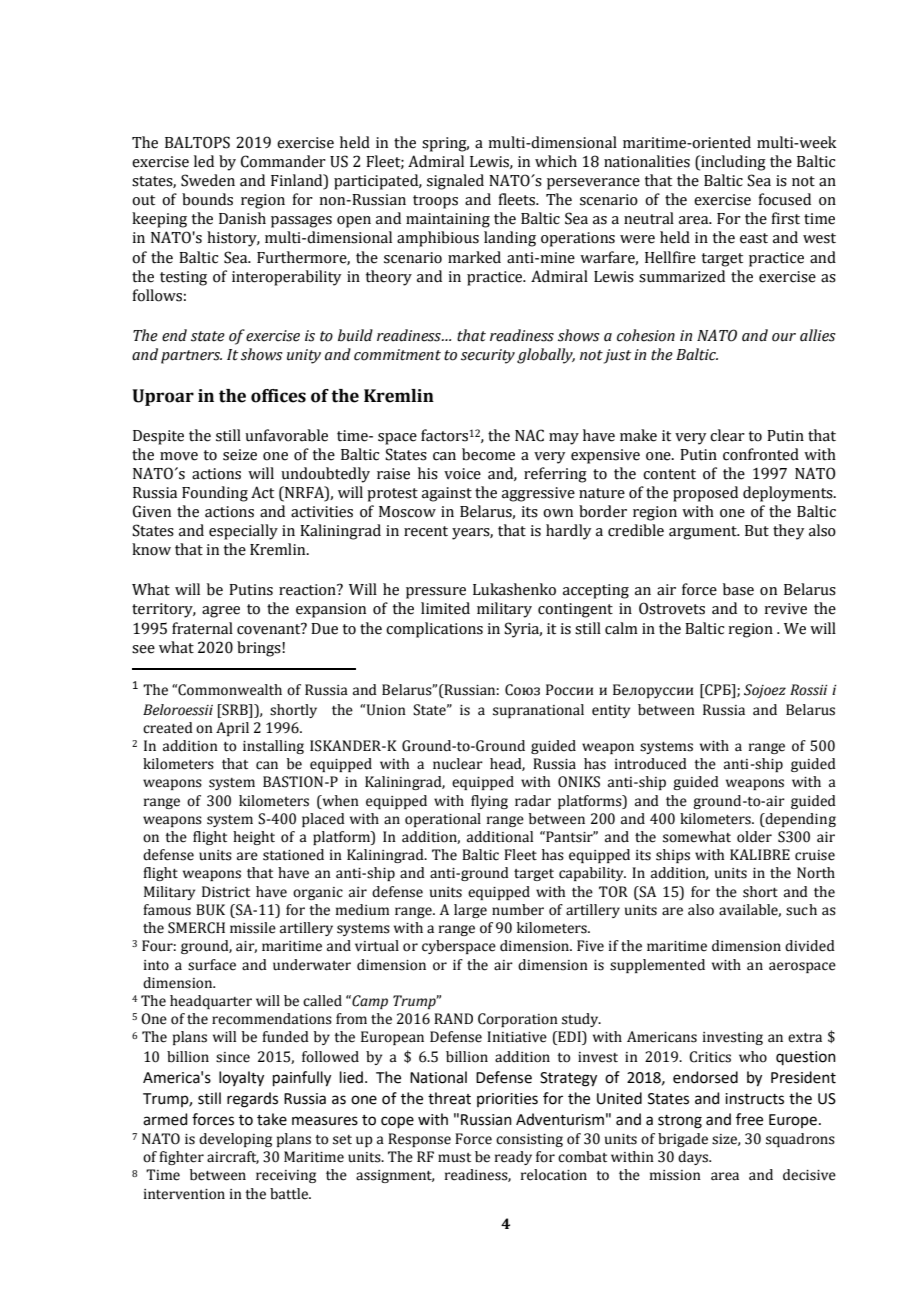 This screenshot has height=1308, width=924. What do you see at coordinates (454, 1158) in the screenshot?
I see `must` at bounding box center [454, 1158].
